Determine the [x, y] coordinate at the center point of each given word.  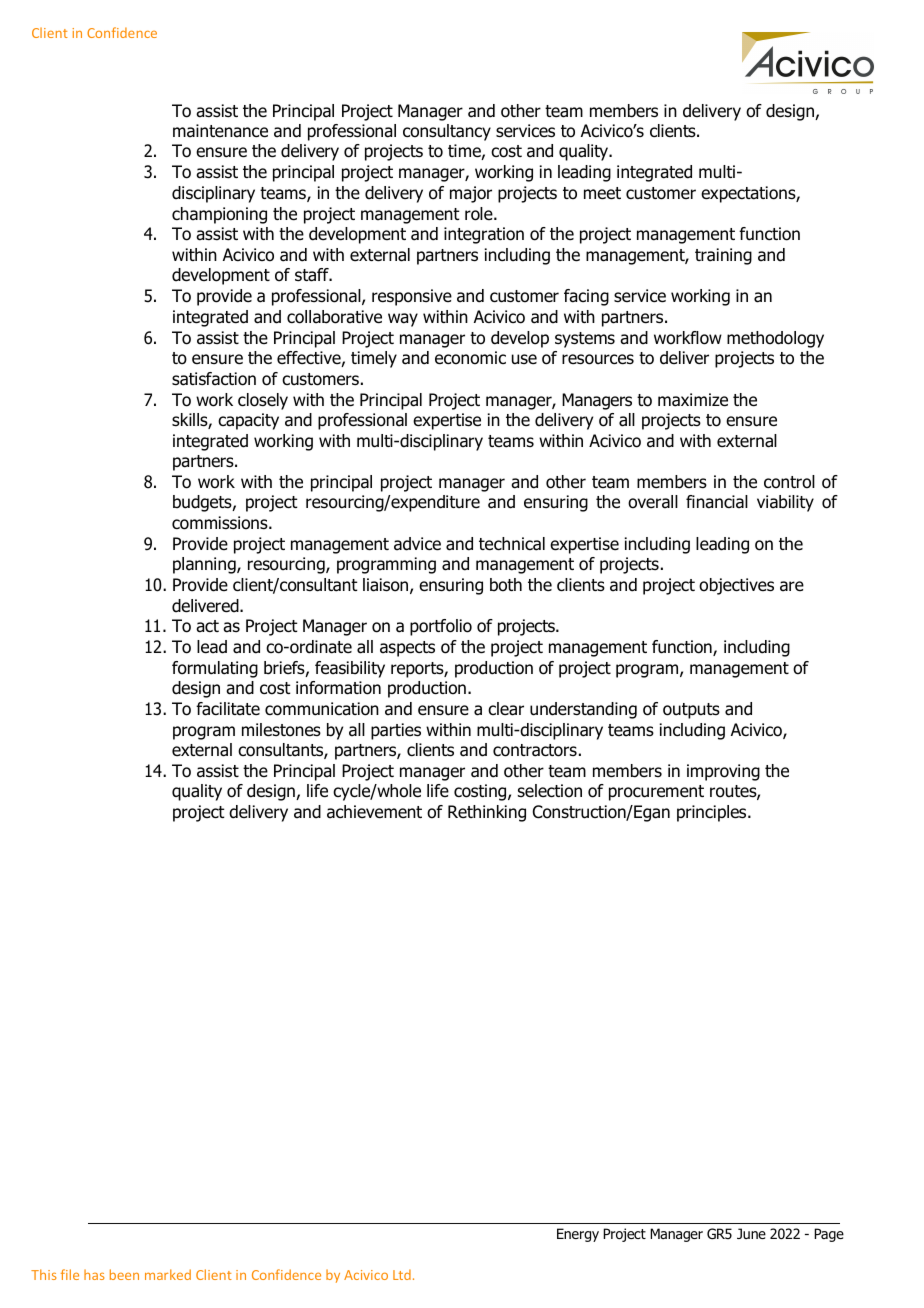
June [751, 1233]
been [124, 1274]
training [723, 256]
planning [205, 565]
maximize [693, 400]
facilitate [228, 709]
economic [470, 358]
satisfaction [214, 379]
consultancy [447, 132]
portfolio [441, 627]
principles [713, 813]
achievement [374, 812]
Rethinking [487, 813]
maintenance [220, 131]
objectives [736, 586]
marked [168, 1274]
